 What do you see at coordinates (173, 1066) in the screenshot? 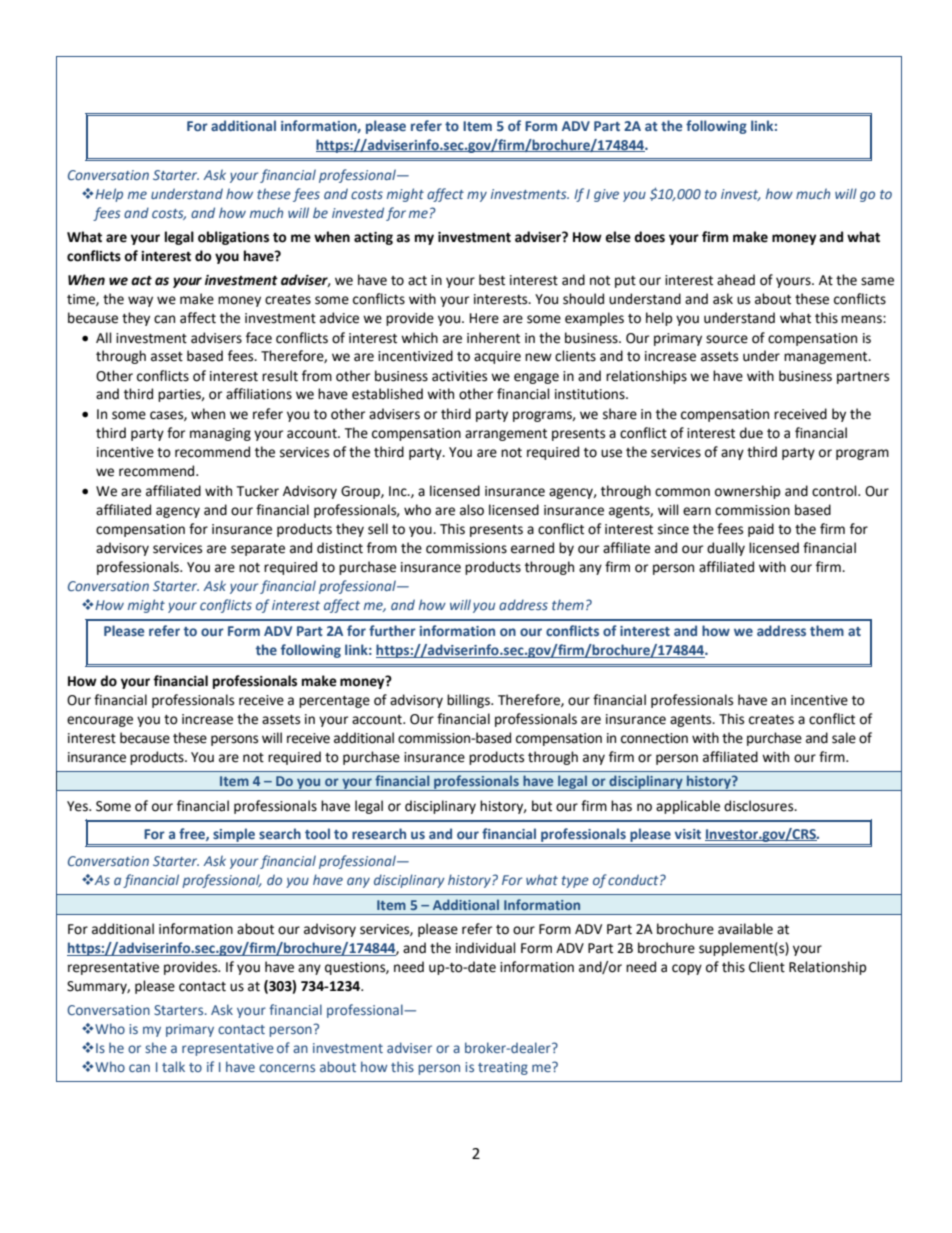
I see `talk` at bounding box center [173, 1066].
